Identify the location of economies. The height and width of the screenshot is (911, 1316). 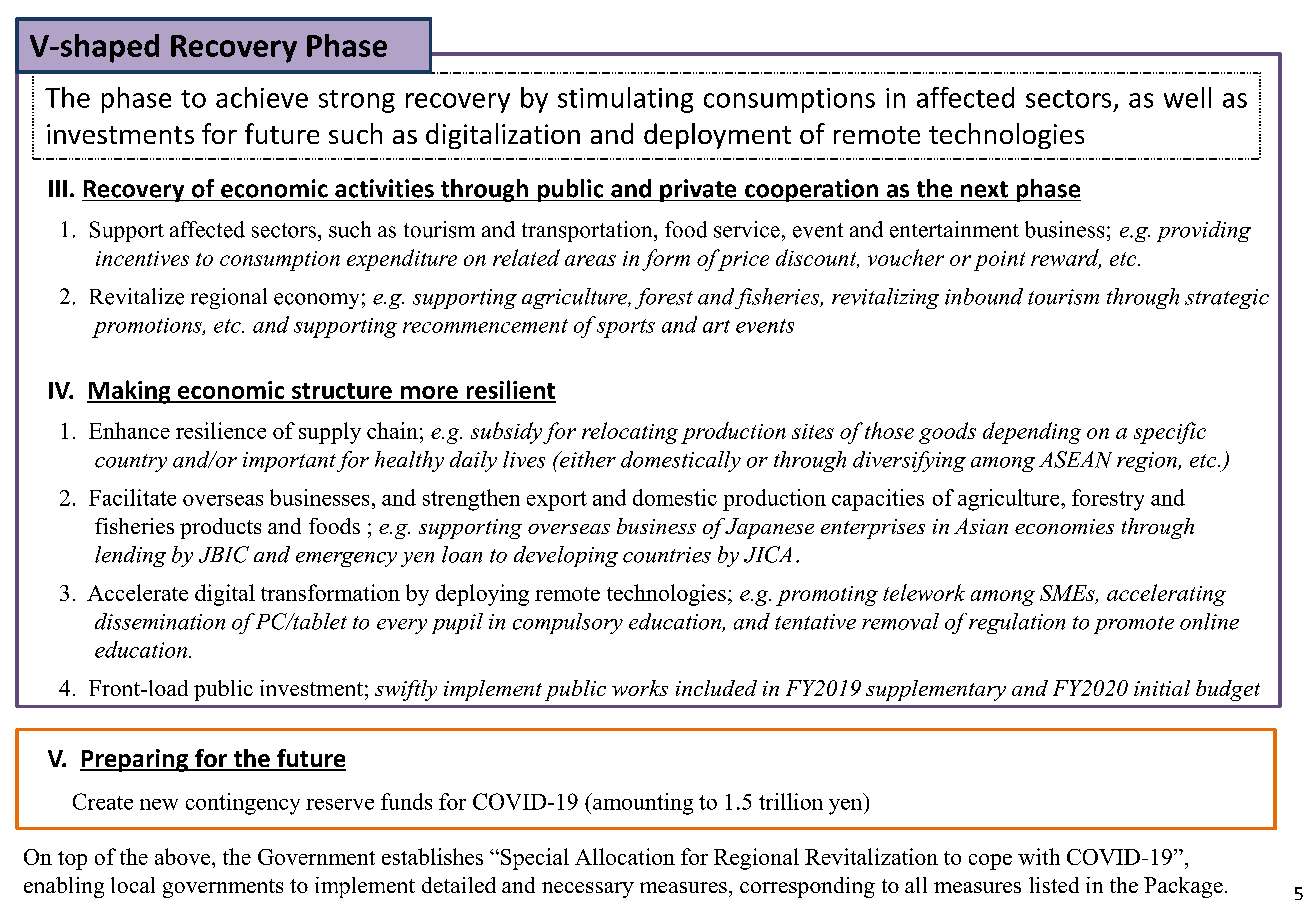
(1064, 526).
